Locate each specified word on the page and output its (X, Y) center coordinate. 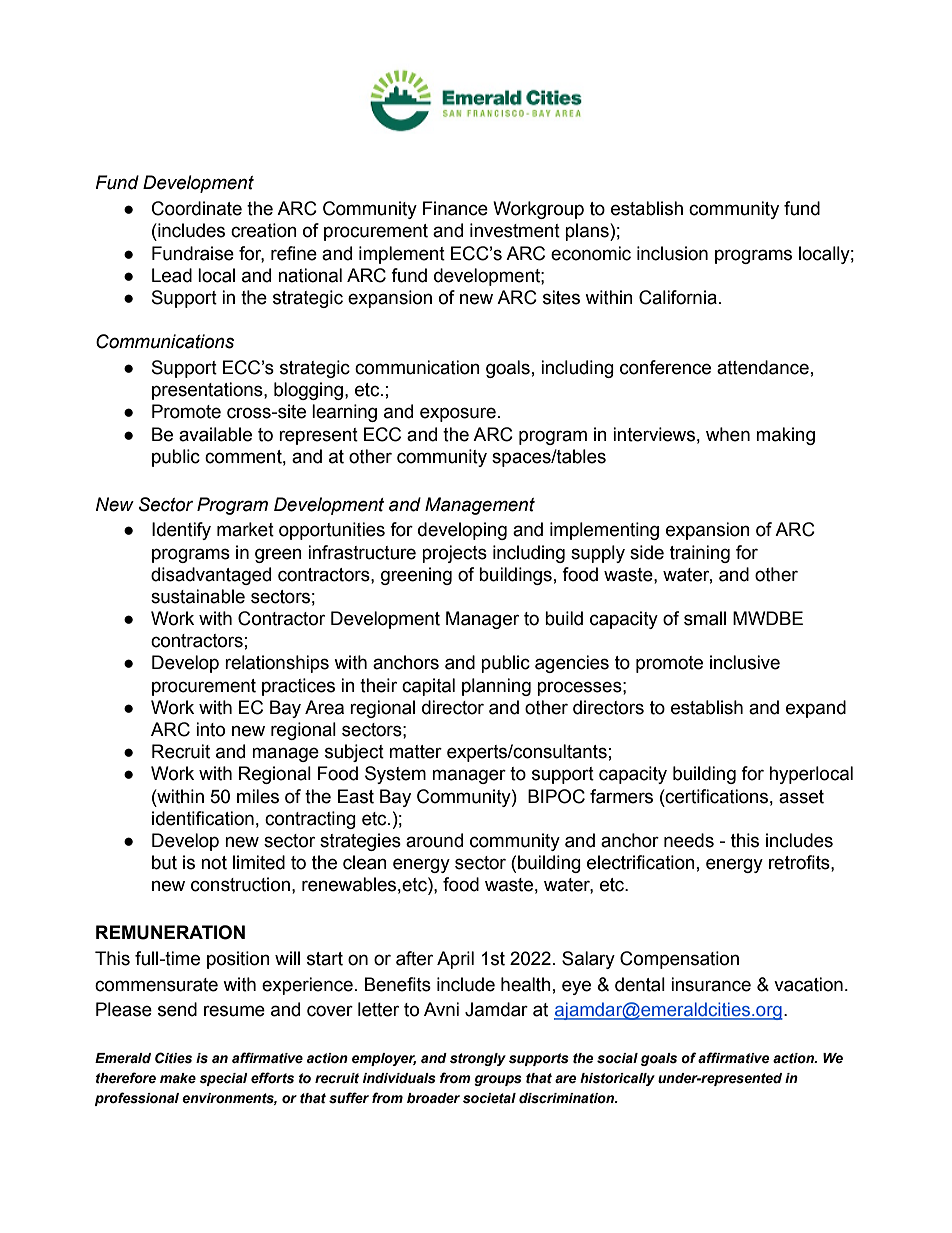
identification (203, 818)
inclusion (672, 253)
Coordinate (197, 208)
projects (454, 554)
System (395, 775)
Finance (455, 208)
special (223, 1079)
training (700, 554)
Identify (181, 531)
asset (801, 797)
